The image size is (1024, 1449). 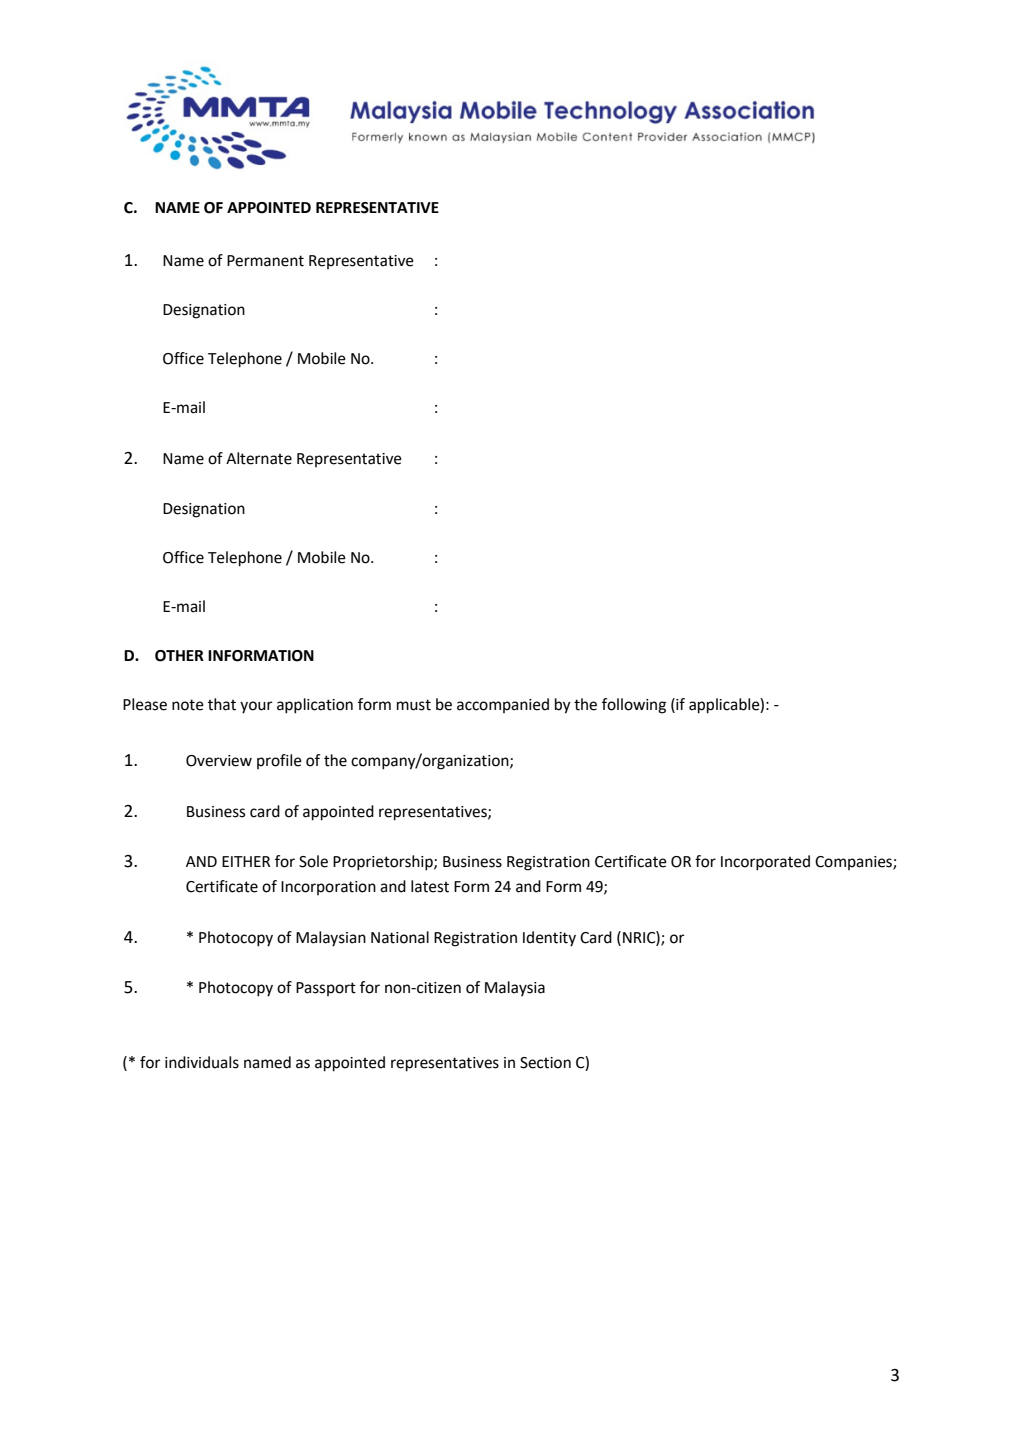 I want to click on Permanent, so click(x=265, y=261).
